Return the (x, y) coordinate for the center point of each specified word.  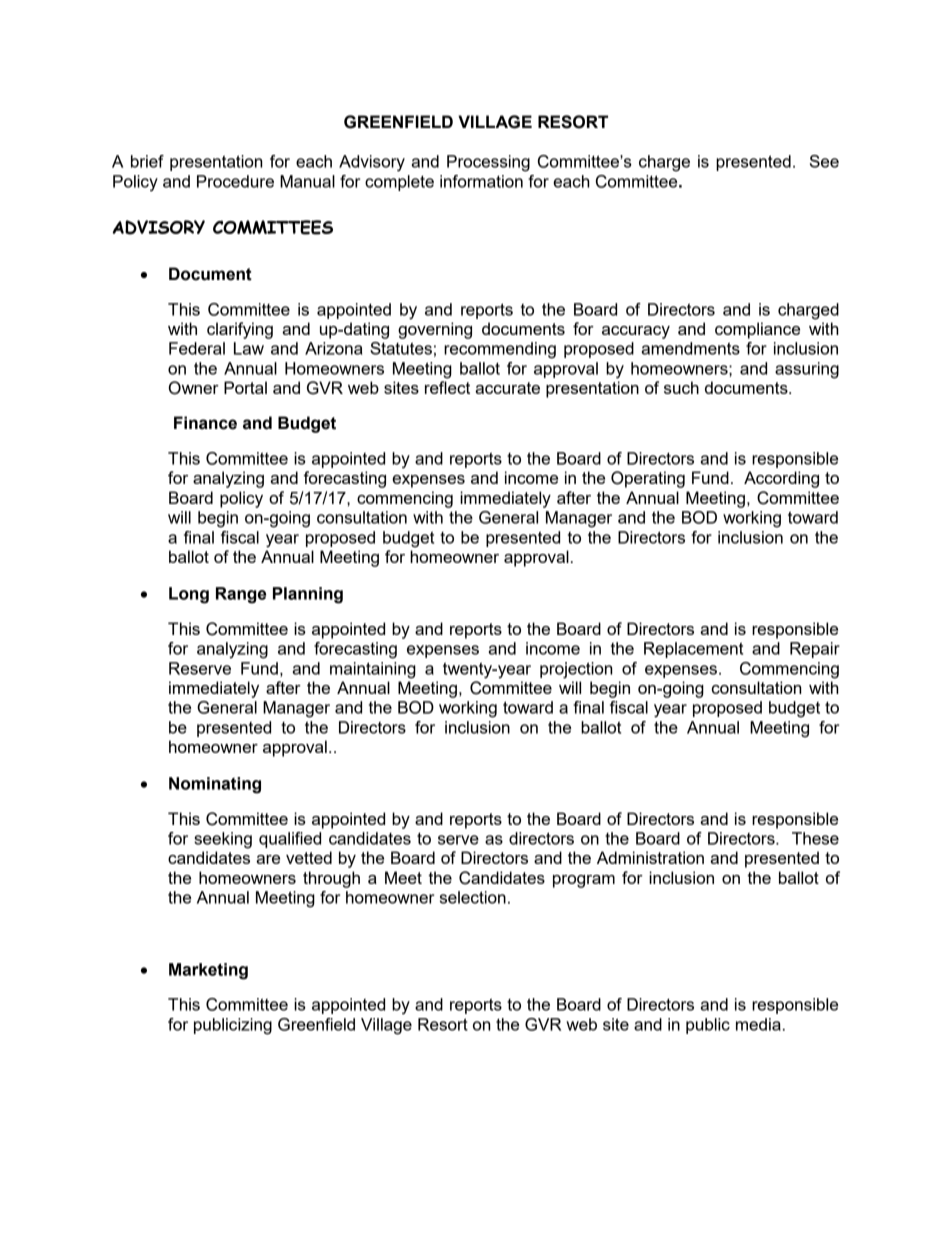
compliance (757, 330)
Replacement (693, 650)
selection (473, 897)
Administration (650, 857)
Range (241, 595)
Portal (245, 387)
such (681, 387)
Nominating (215, 785)
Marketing (208, 971)
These (815, 838)
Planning (308, 595)
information (481, 181)
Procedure (235, 181)
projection (576, 670)
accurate (507, 388)
